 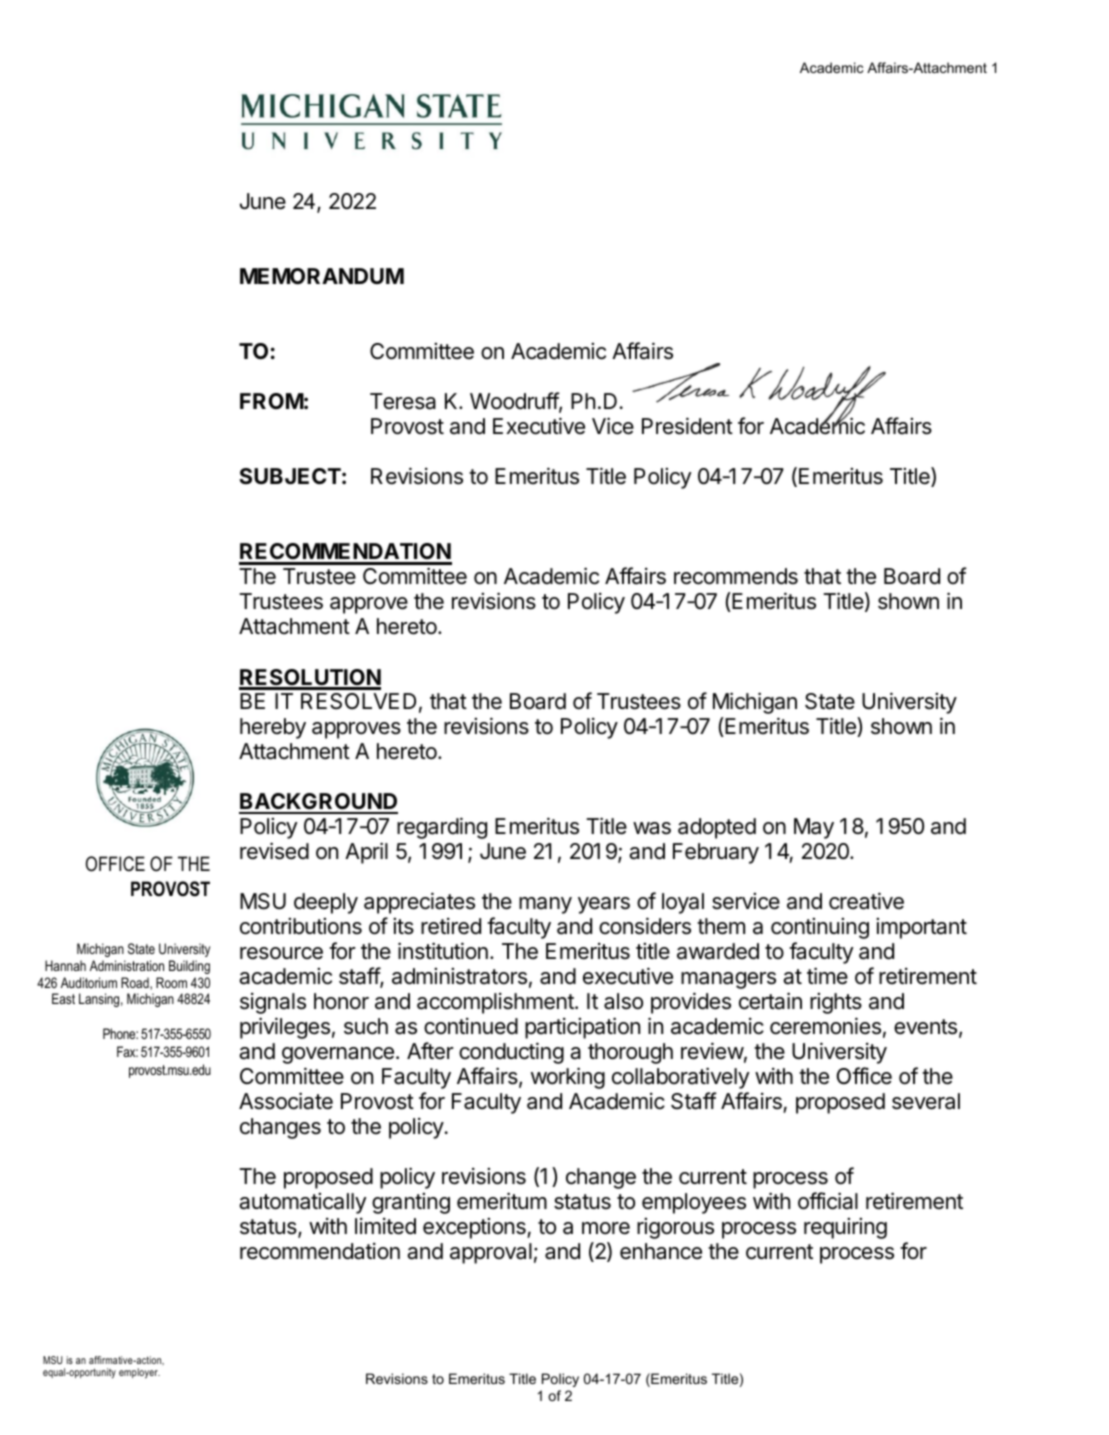 What do you see at coordinates (687, 426) in the screenshot?
I see `President` at bounding box center [687, 426].
